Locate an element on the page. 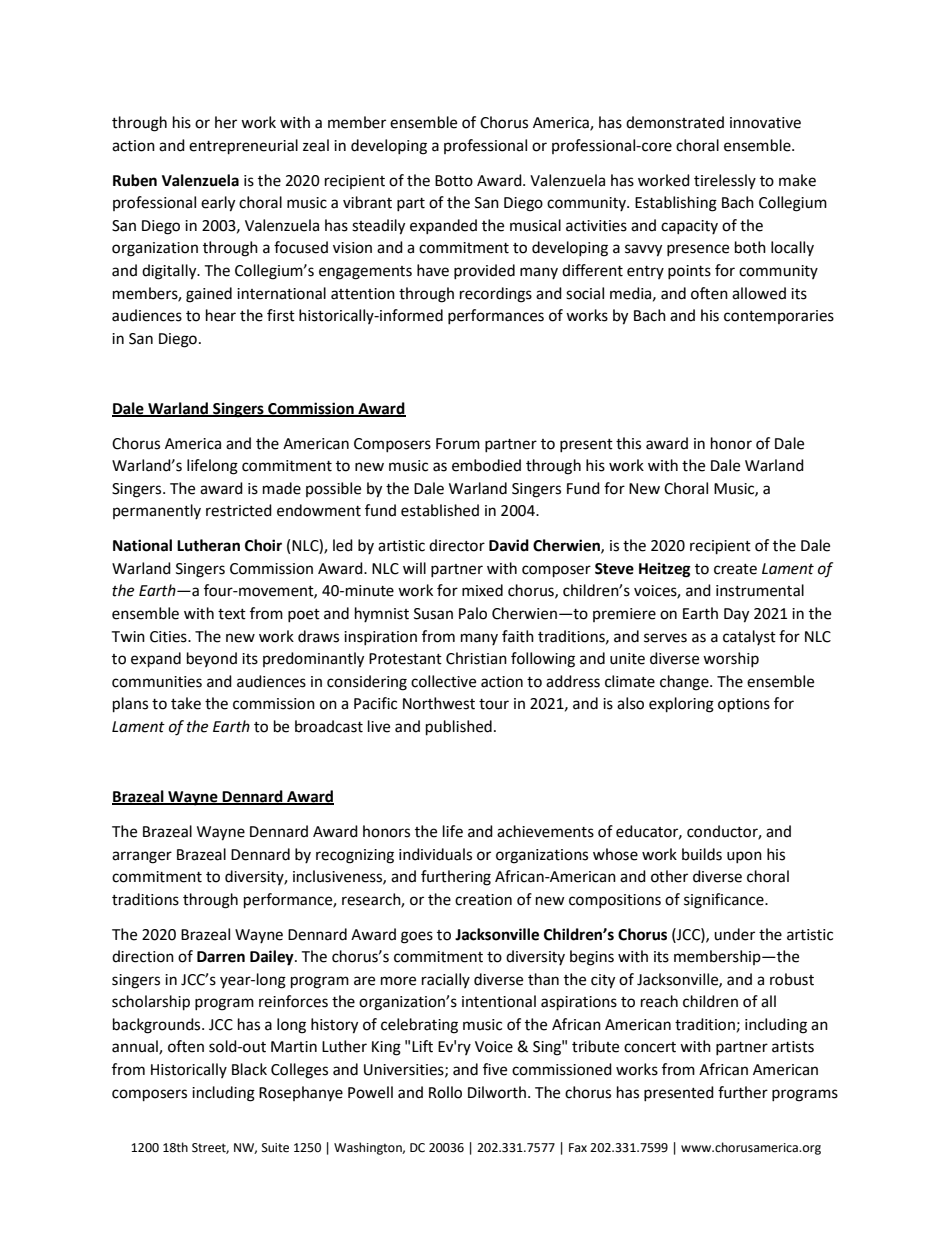 This document has width=952, height=1233. tirelessly is located at coordinates (725, 181).
